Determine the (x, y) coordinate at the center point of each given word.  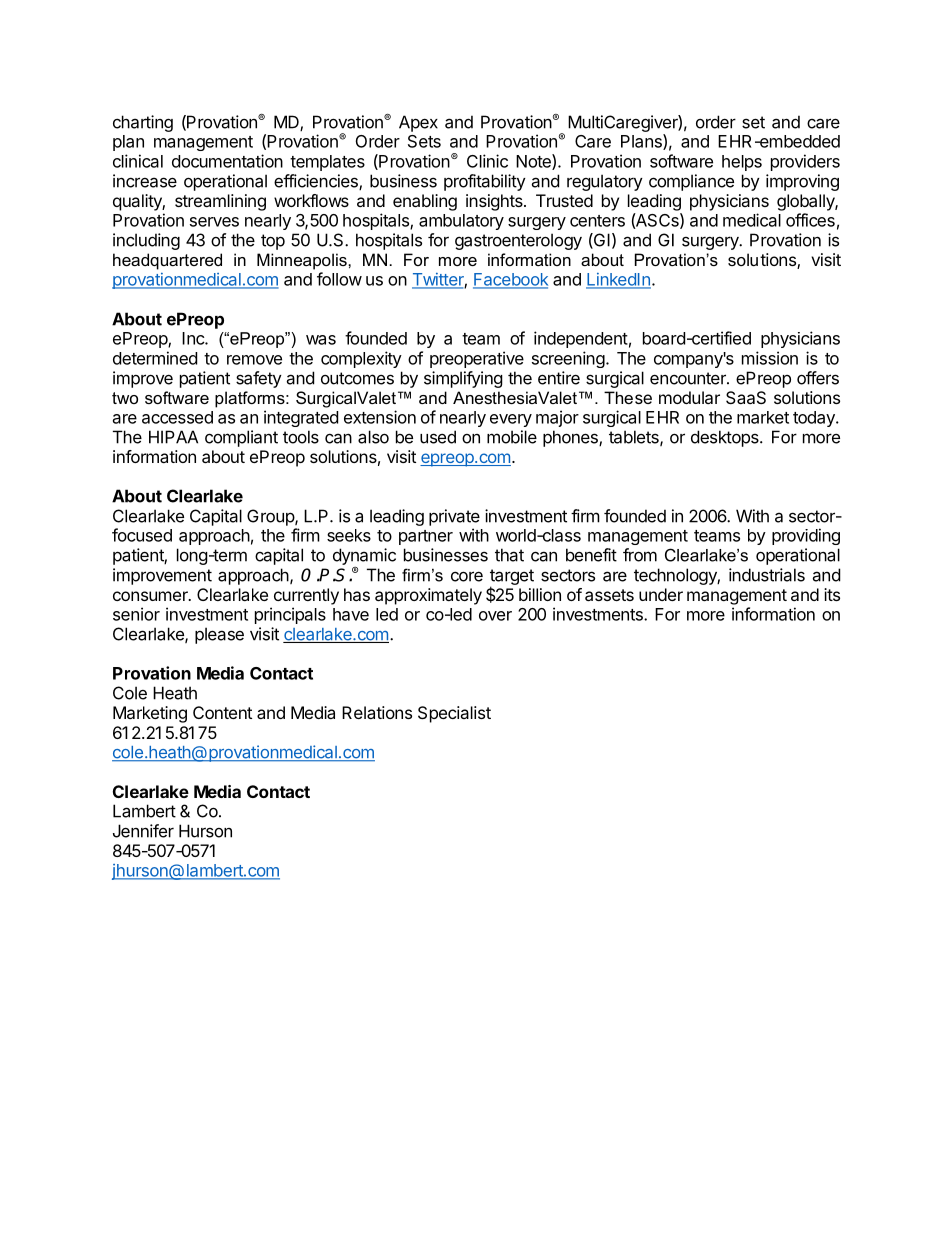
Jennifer (143, 831)
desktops (726, 438)
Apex (418, 123)
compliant (241, 438)
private (454, 517)
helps (742, 163)
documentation (227, 161)
